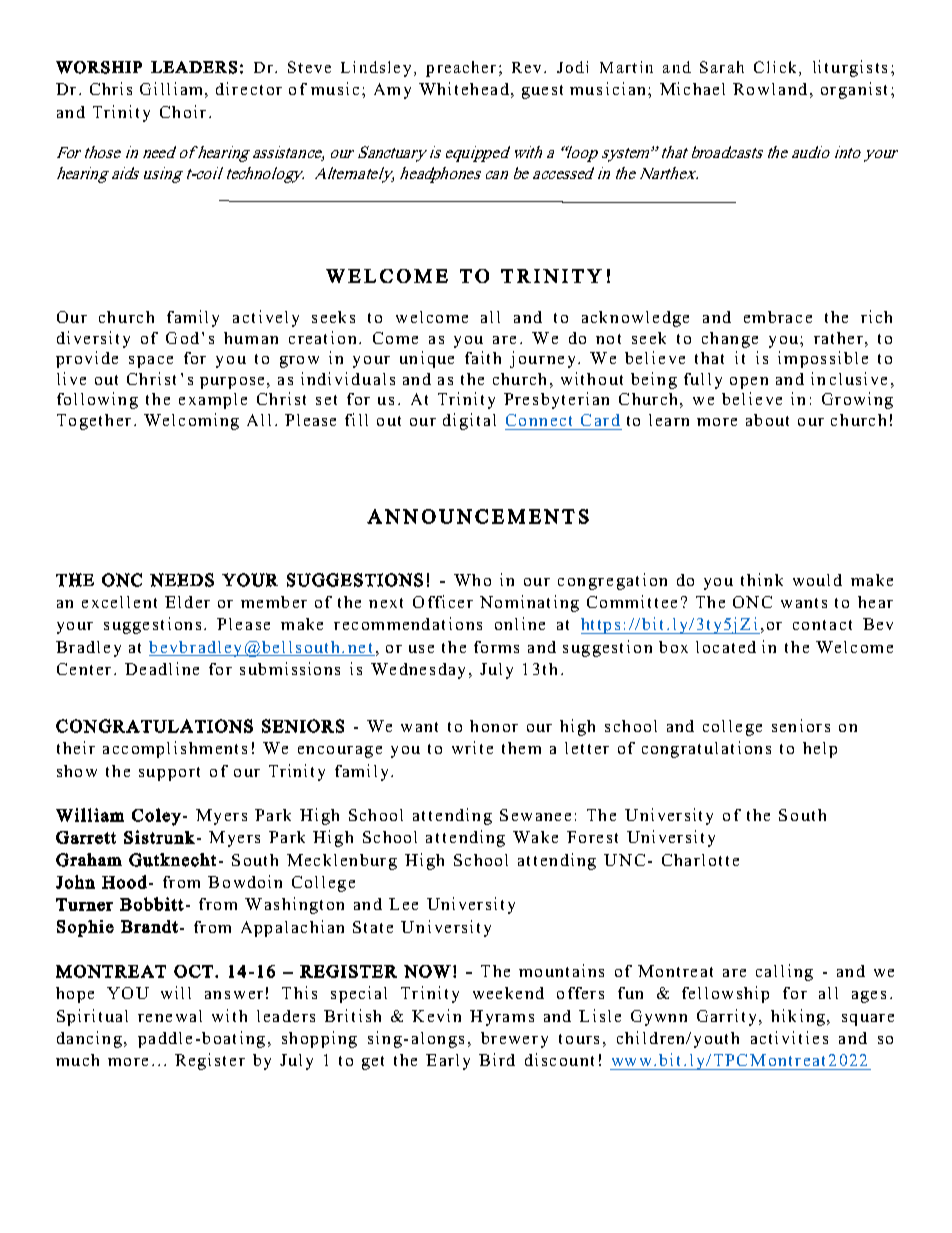 The width and height of the document is (952, 1233). Describe the element at coordinates (464, 88) in the document. I see `Whitehead` at that location.
